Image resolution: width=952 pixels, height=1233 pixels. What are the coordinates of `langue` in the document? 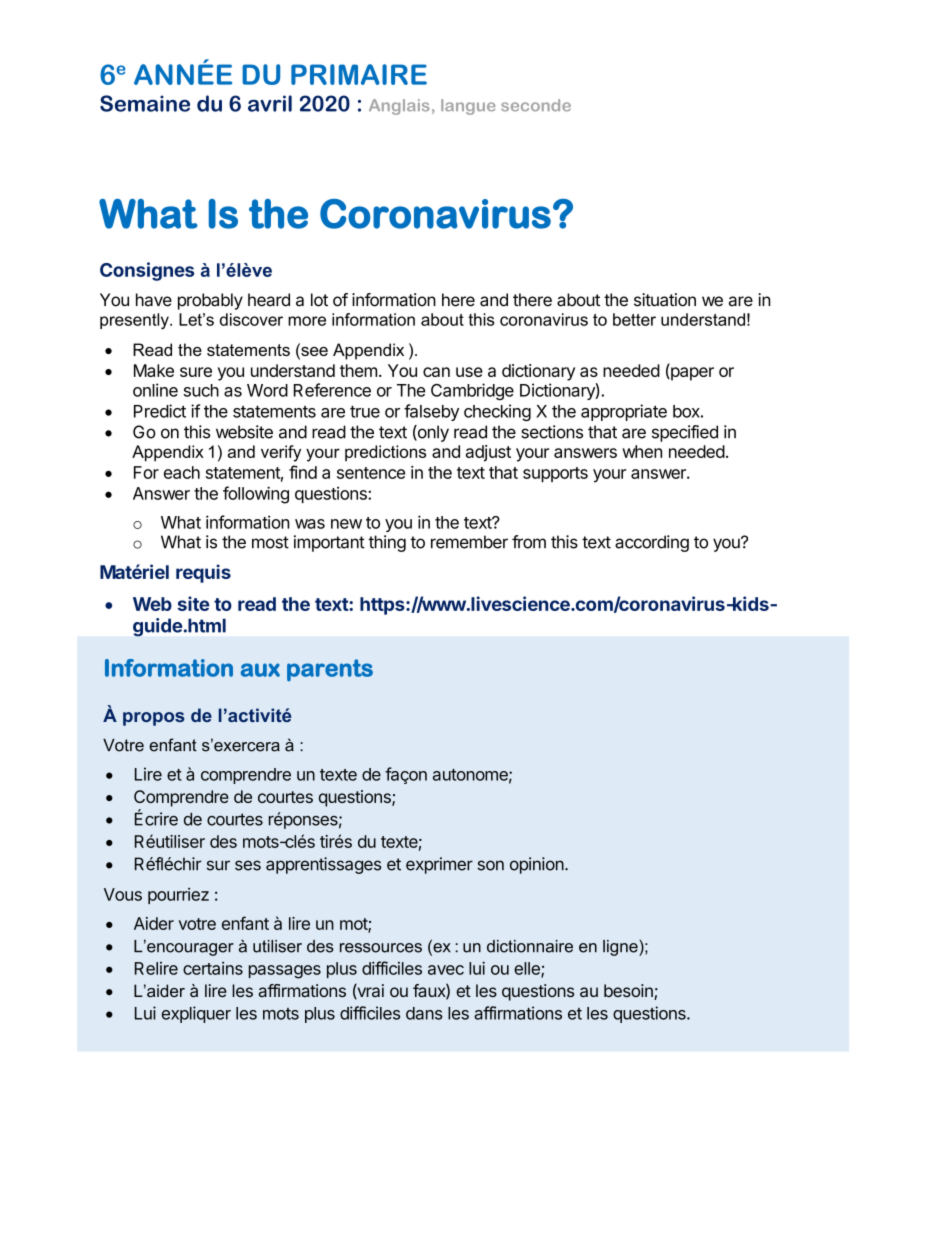 It's located at (468, 107).
